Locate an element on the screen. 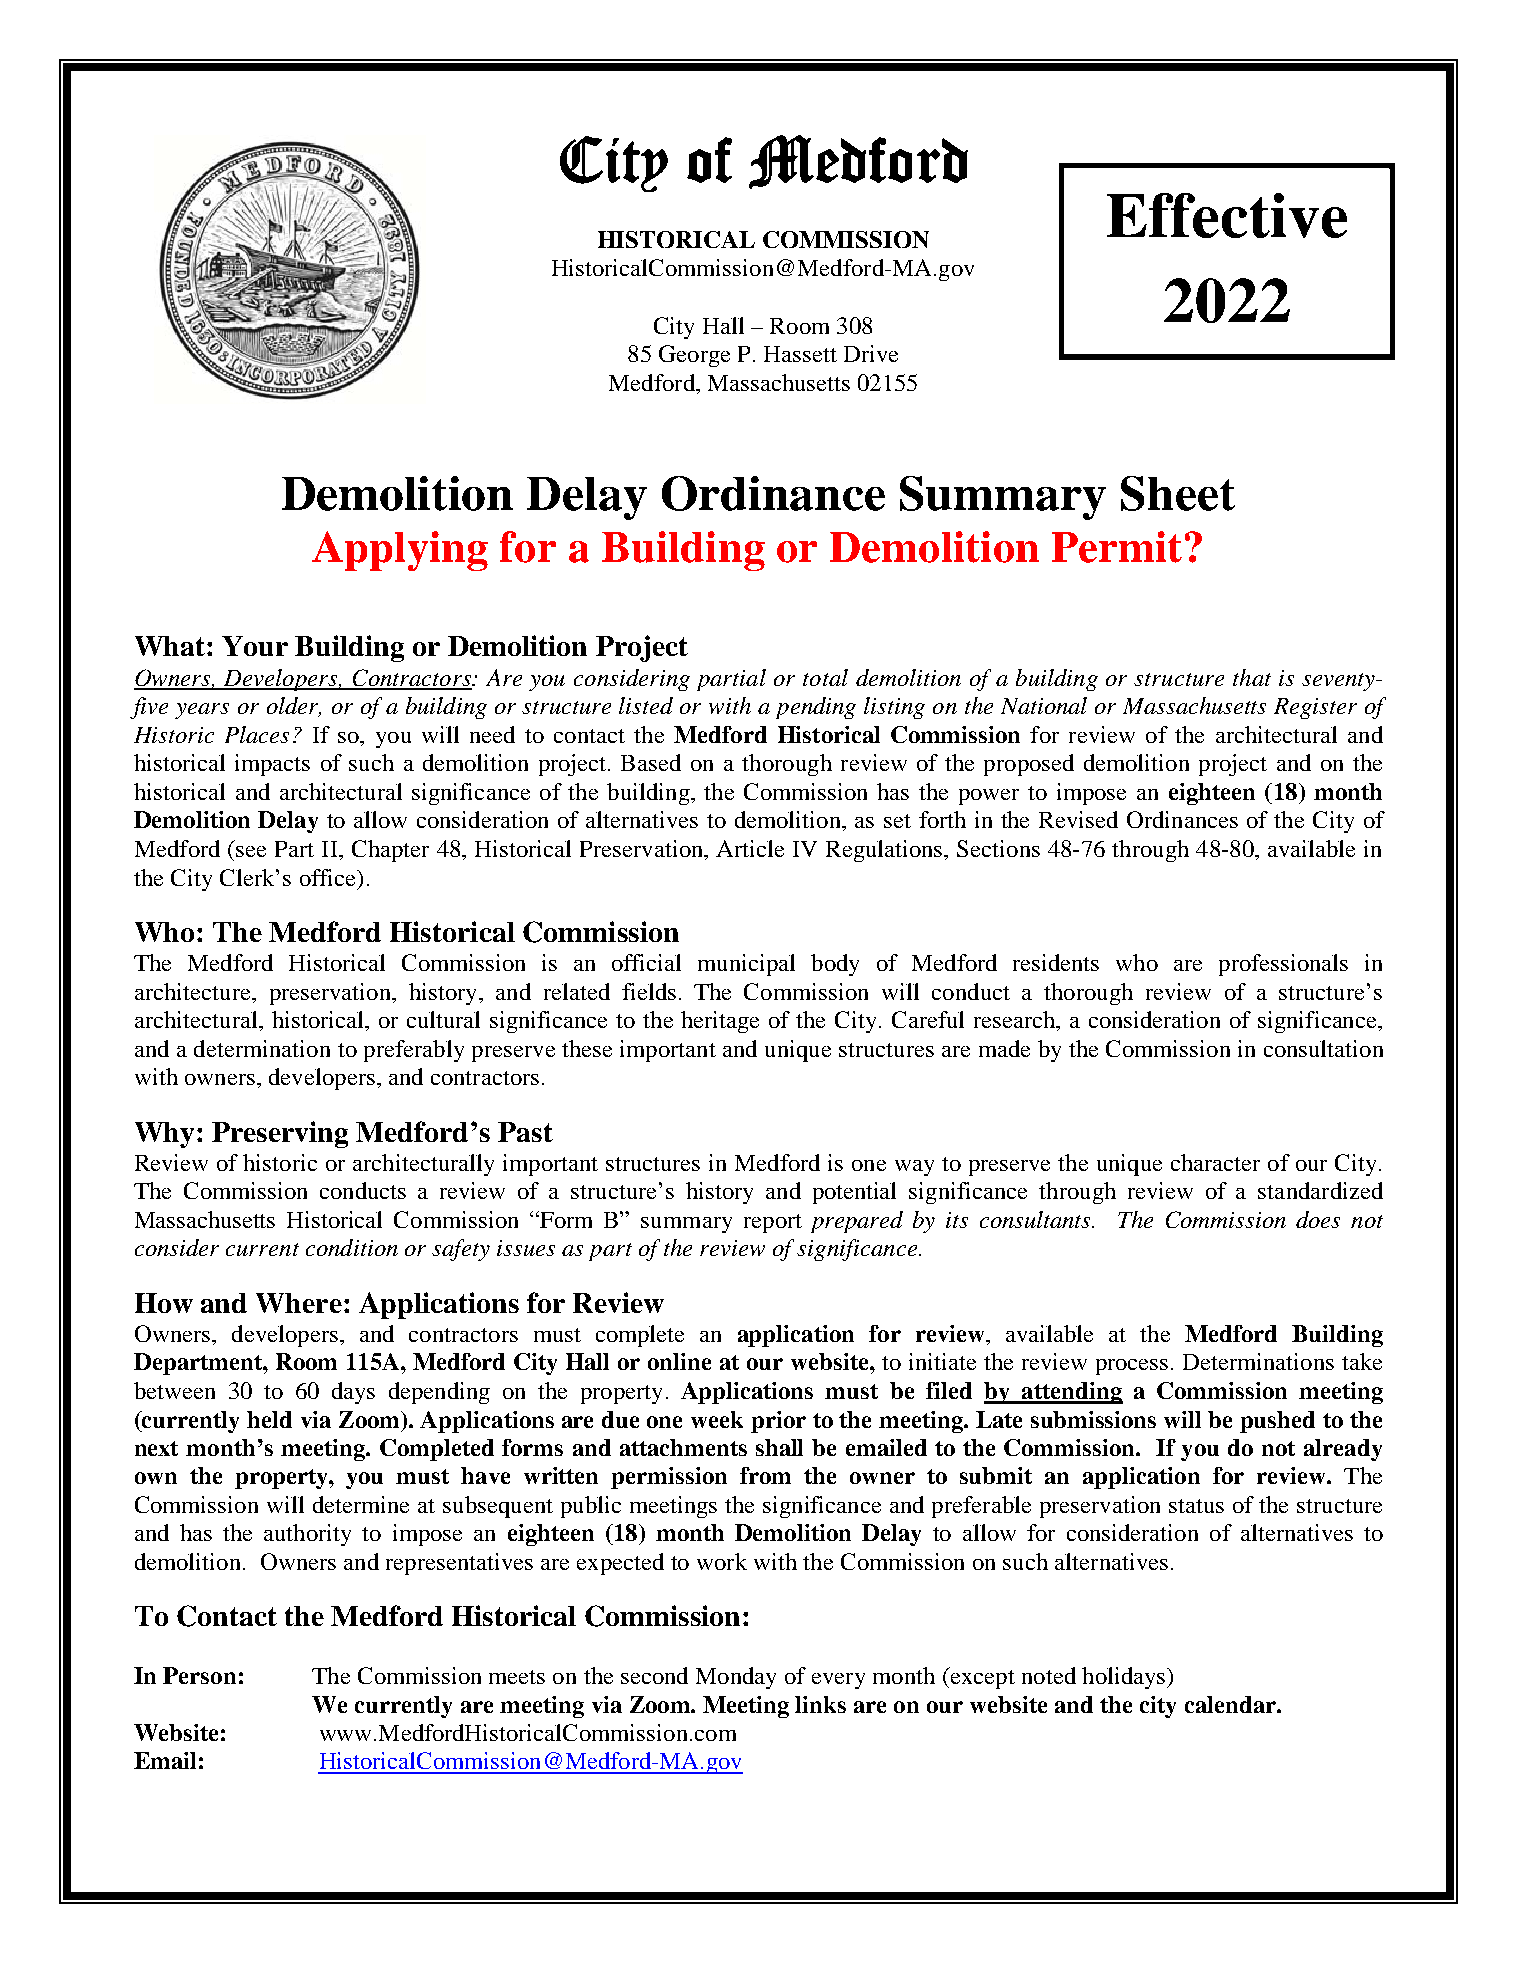  George is located at coordinates (694, 356).
